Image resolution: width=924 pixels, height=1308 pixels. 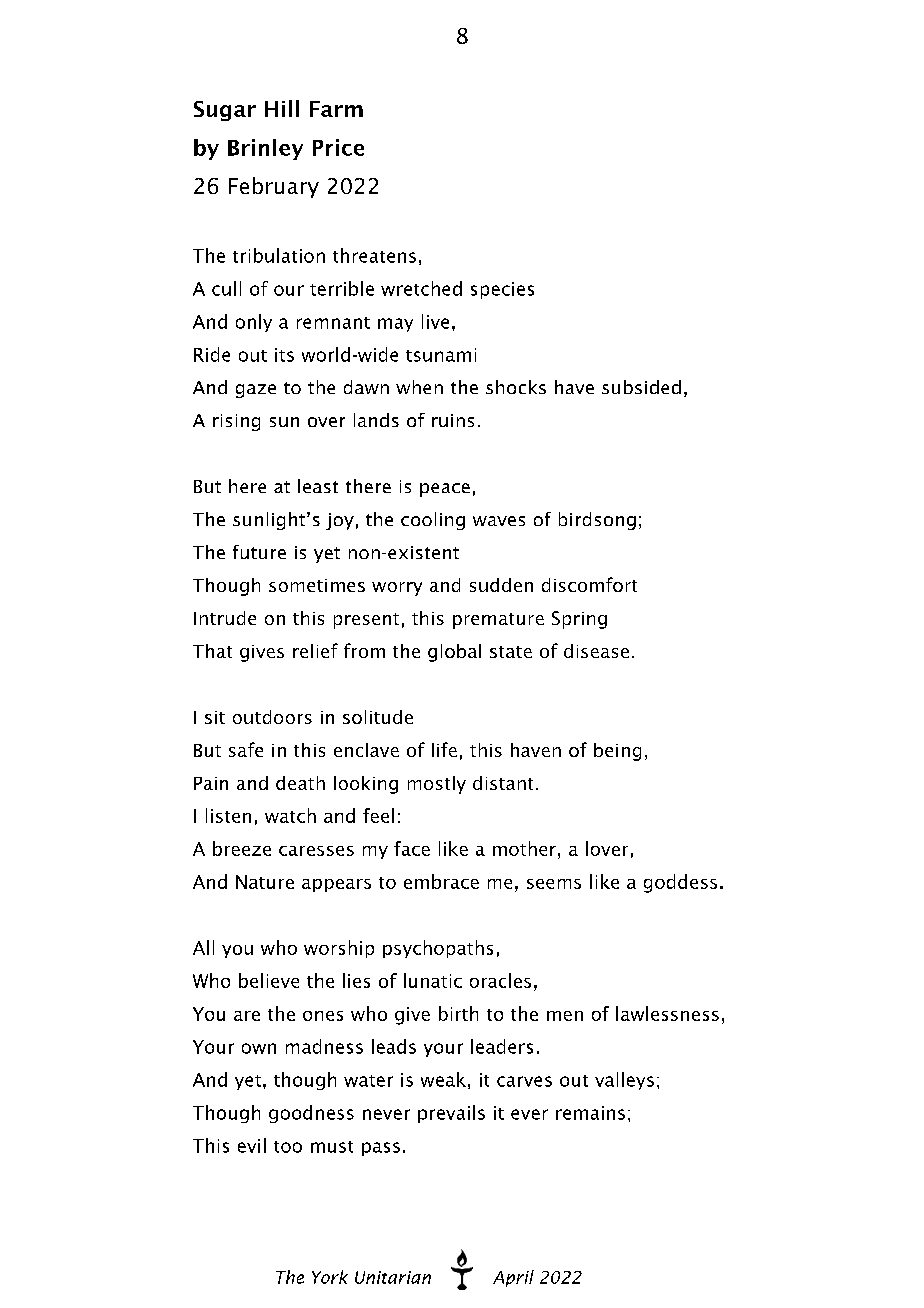 What do you see at coordinates (454, 653) in the screenshot?
I see `global` at bounding box center [454, 653].
